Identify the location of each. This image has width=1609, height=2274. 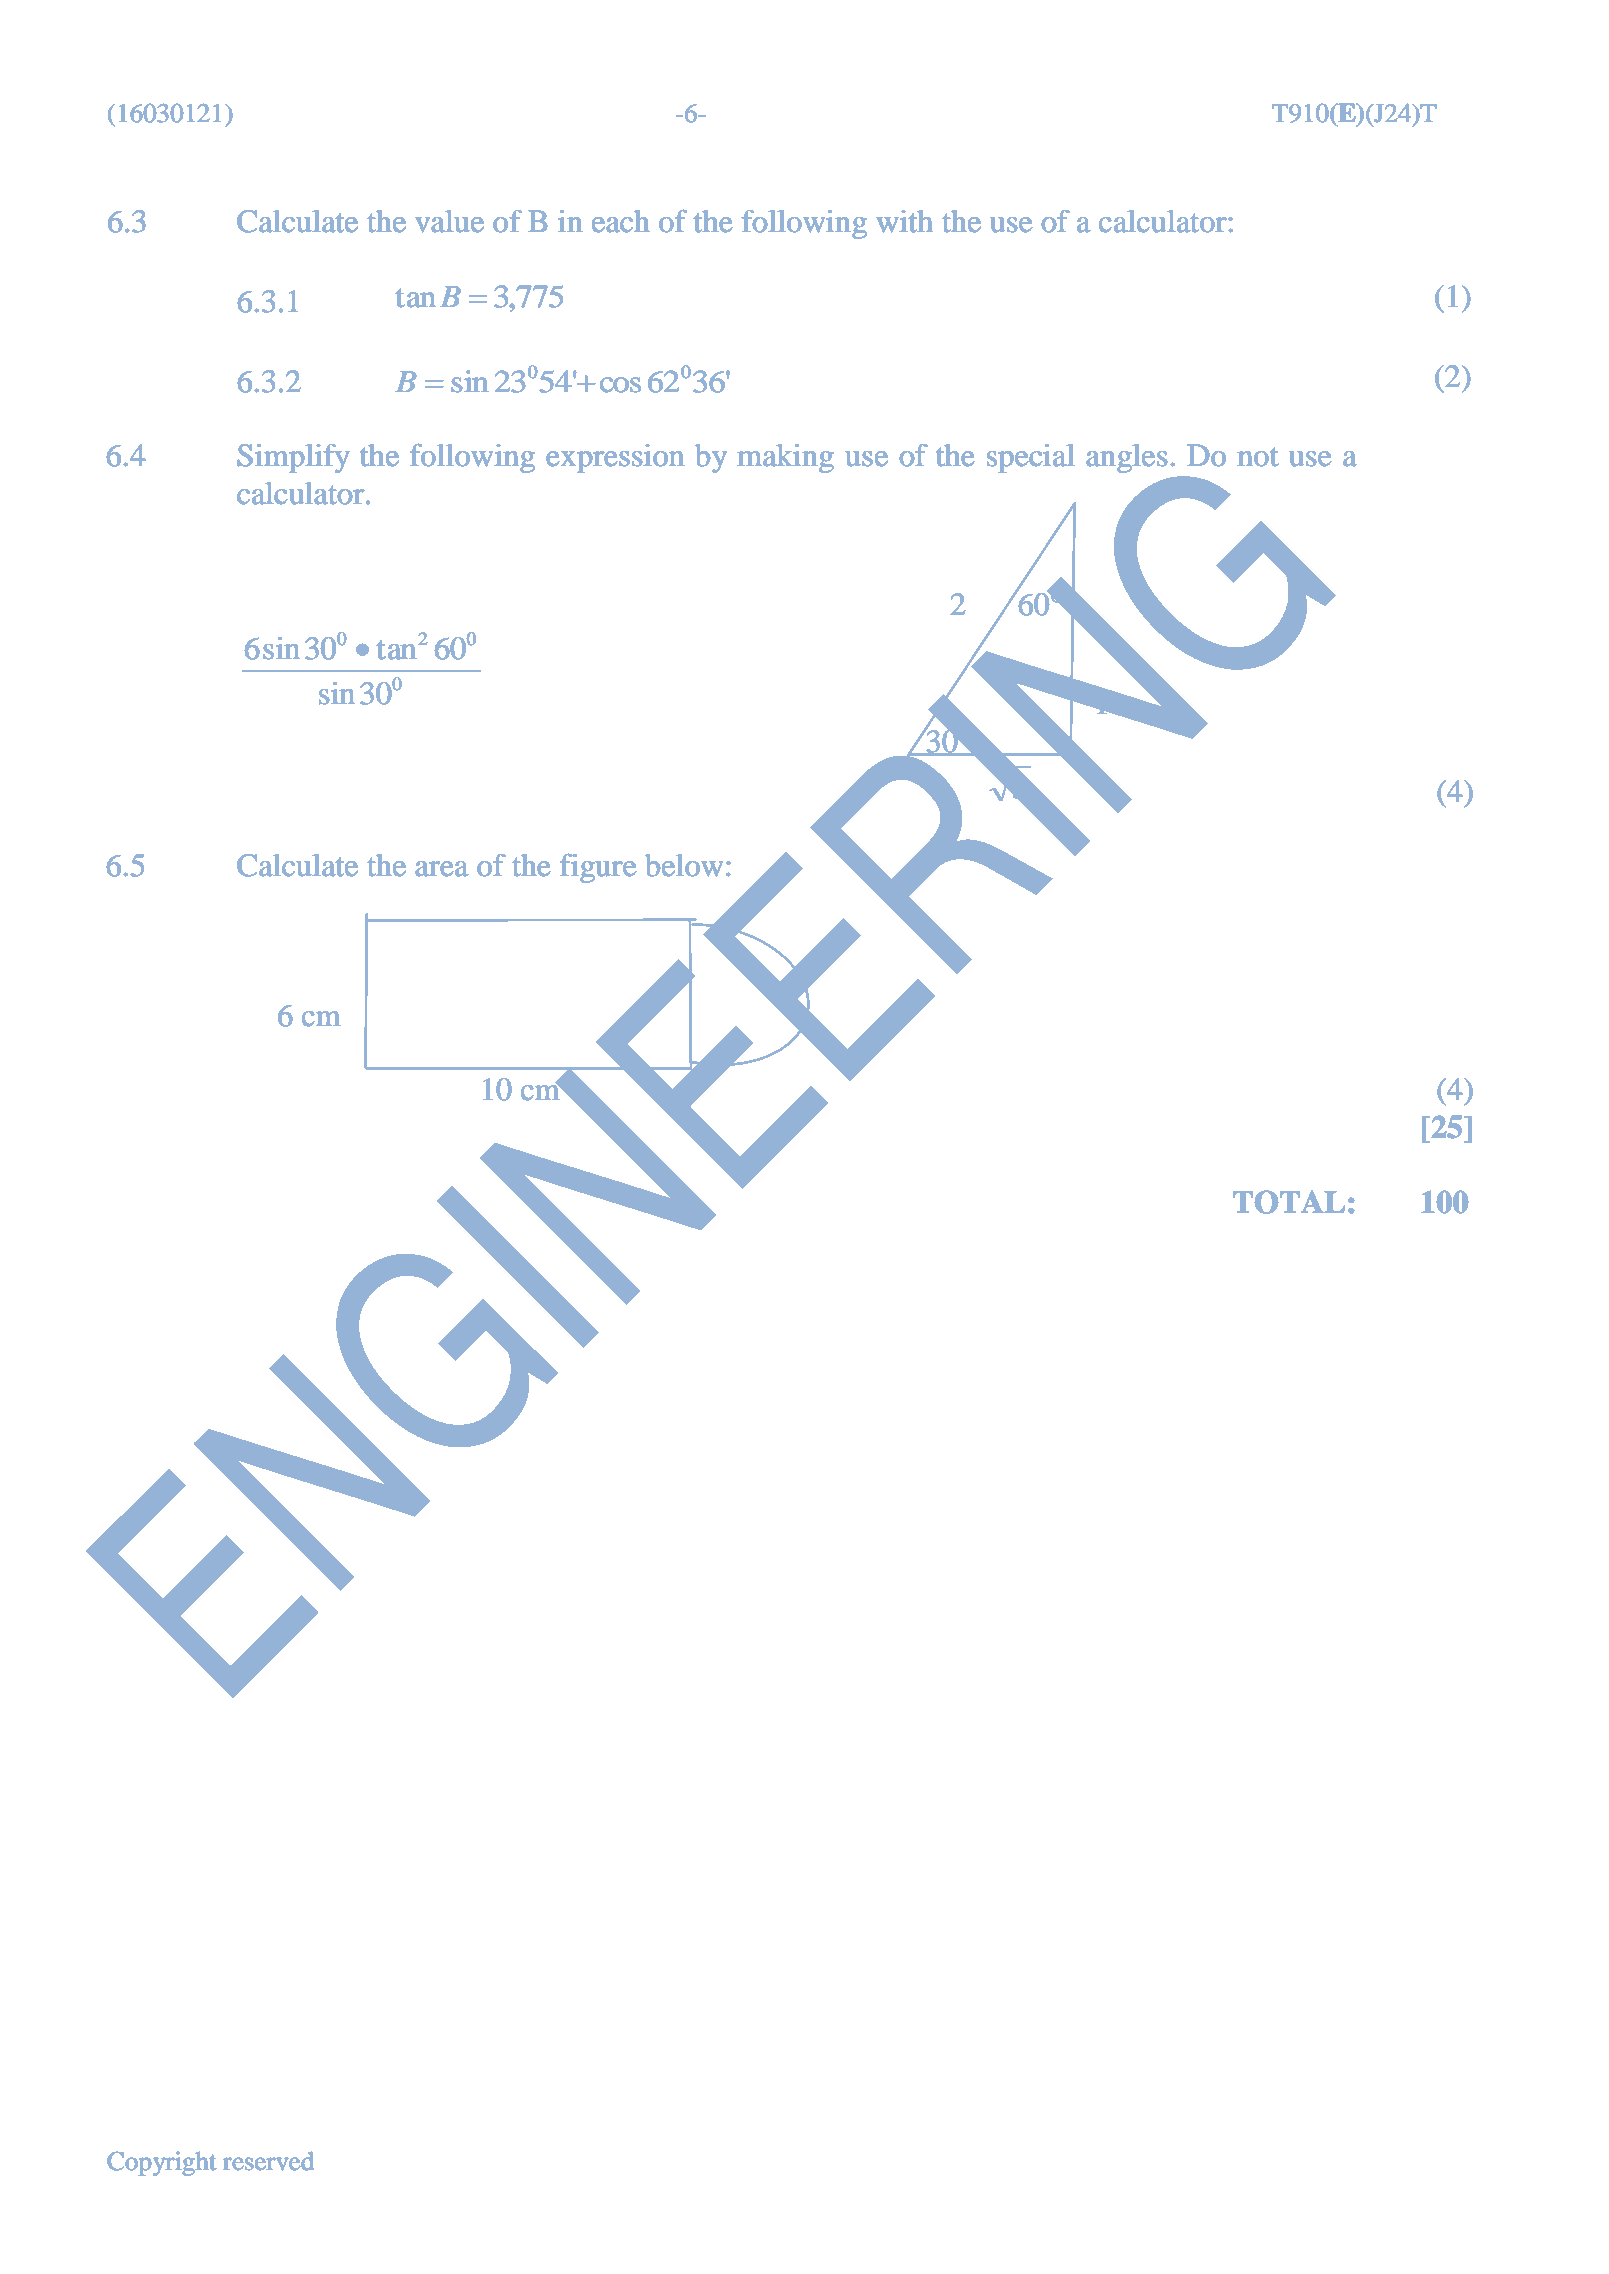
(621, 221).
